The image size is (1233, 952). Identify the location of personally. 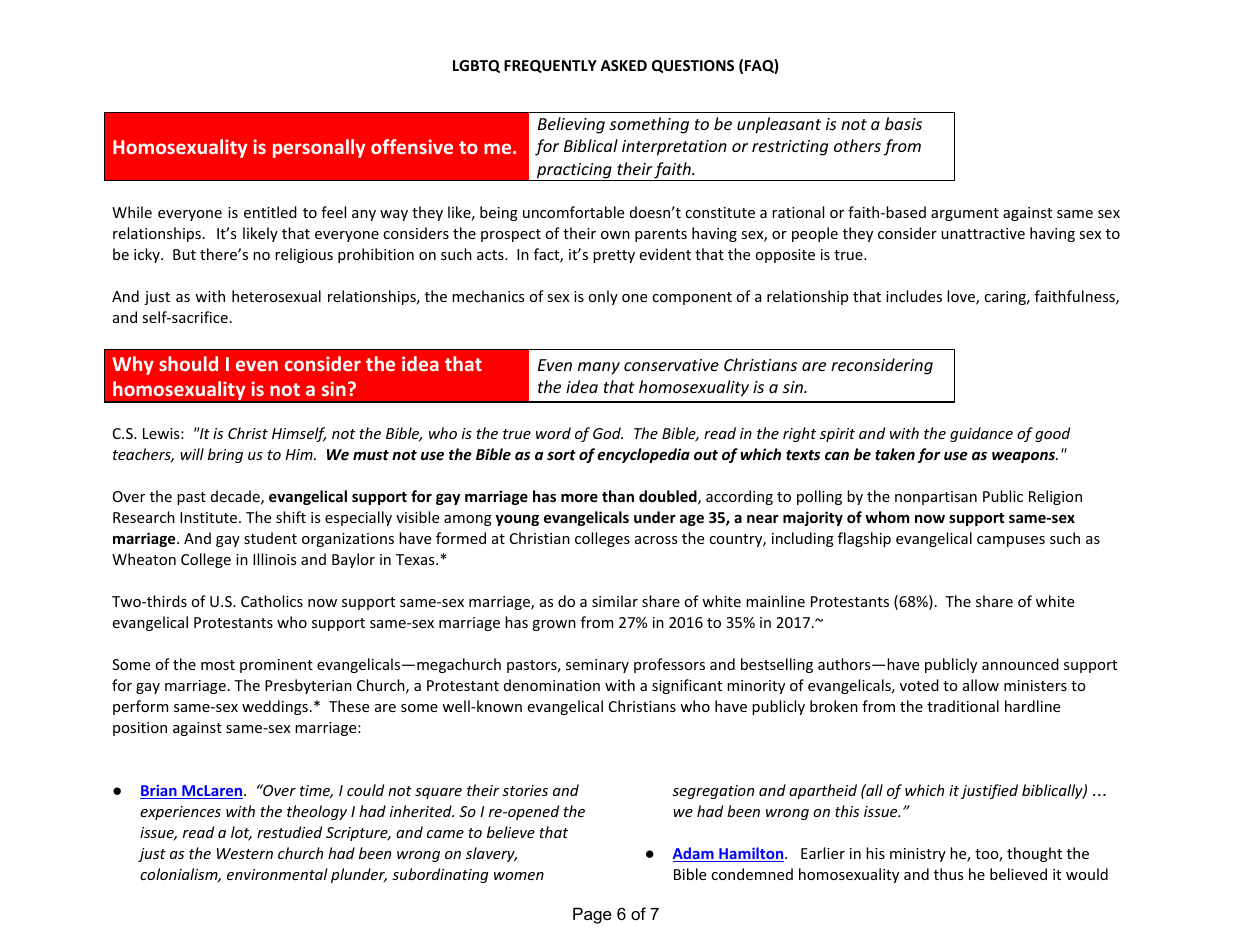
(319, 148).
